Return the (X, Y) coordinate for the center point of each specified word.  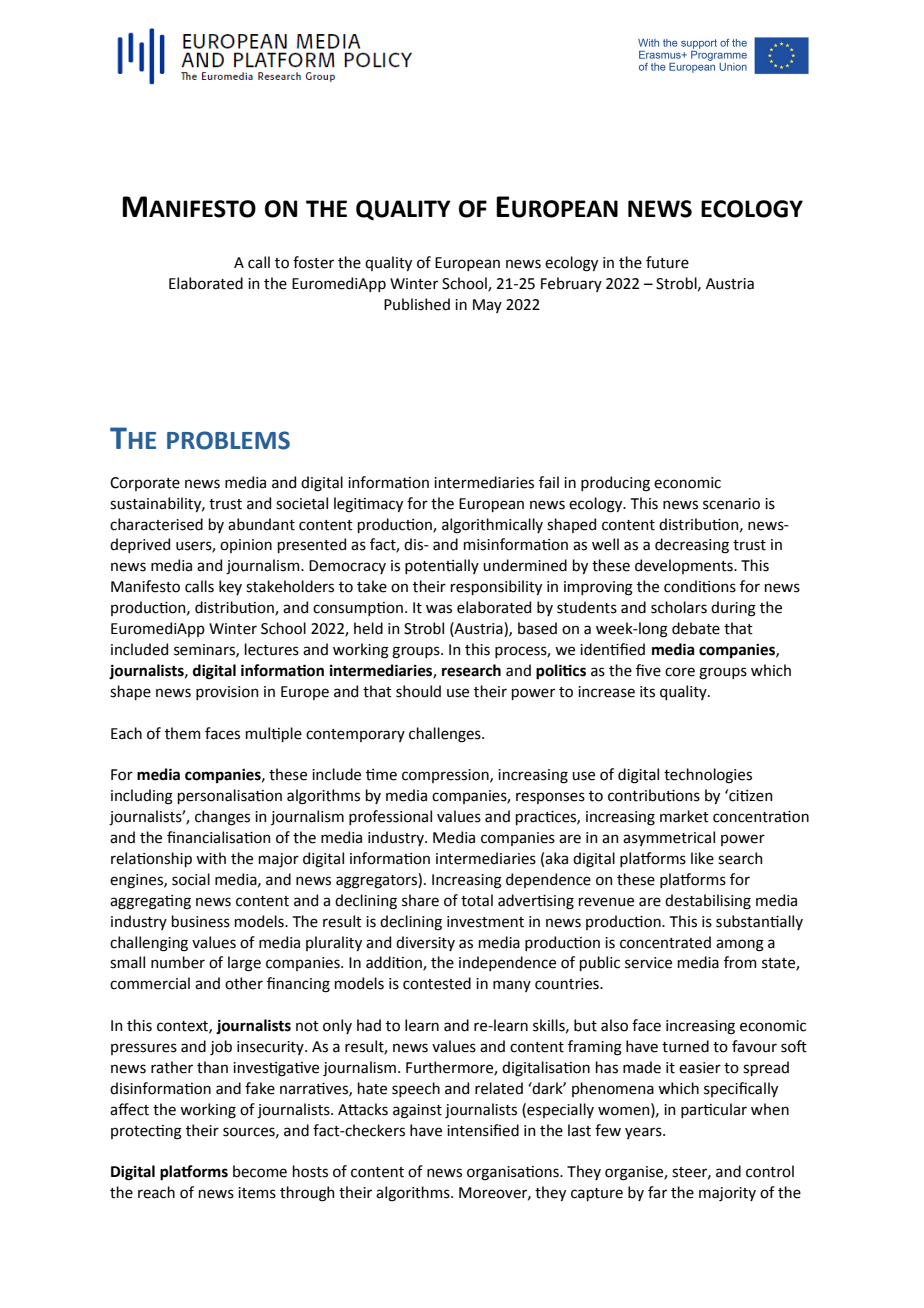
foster (313, 262)
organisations (514, 1173)
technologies (708, 776)
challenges (446, 735)
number (178, 962)
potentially (442, 566)
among (740, 945)
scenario (731, 504)
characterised (156, 524)
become (260, 1171)
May (487, 306)
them (183, 733)
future (667, 262)
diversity (425, 943)
